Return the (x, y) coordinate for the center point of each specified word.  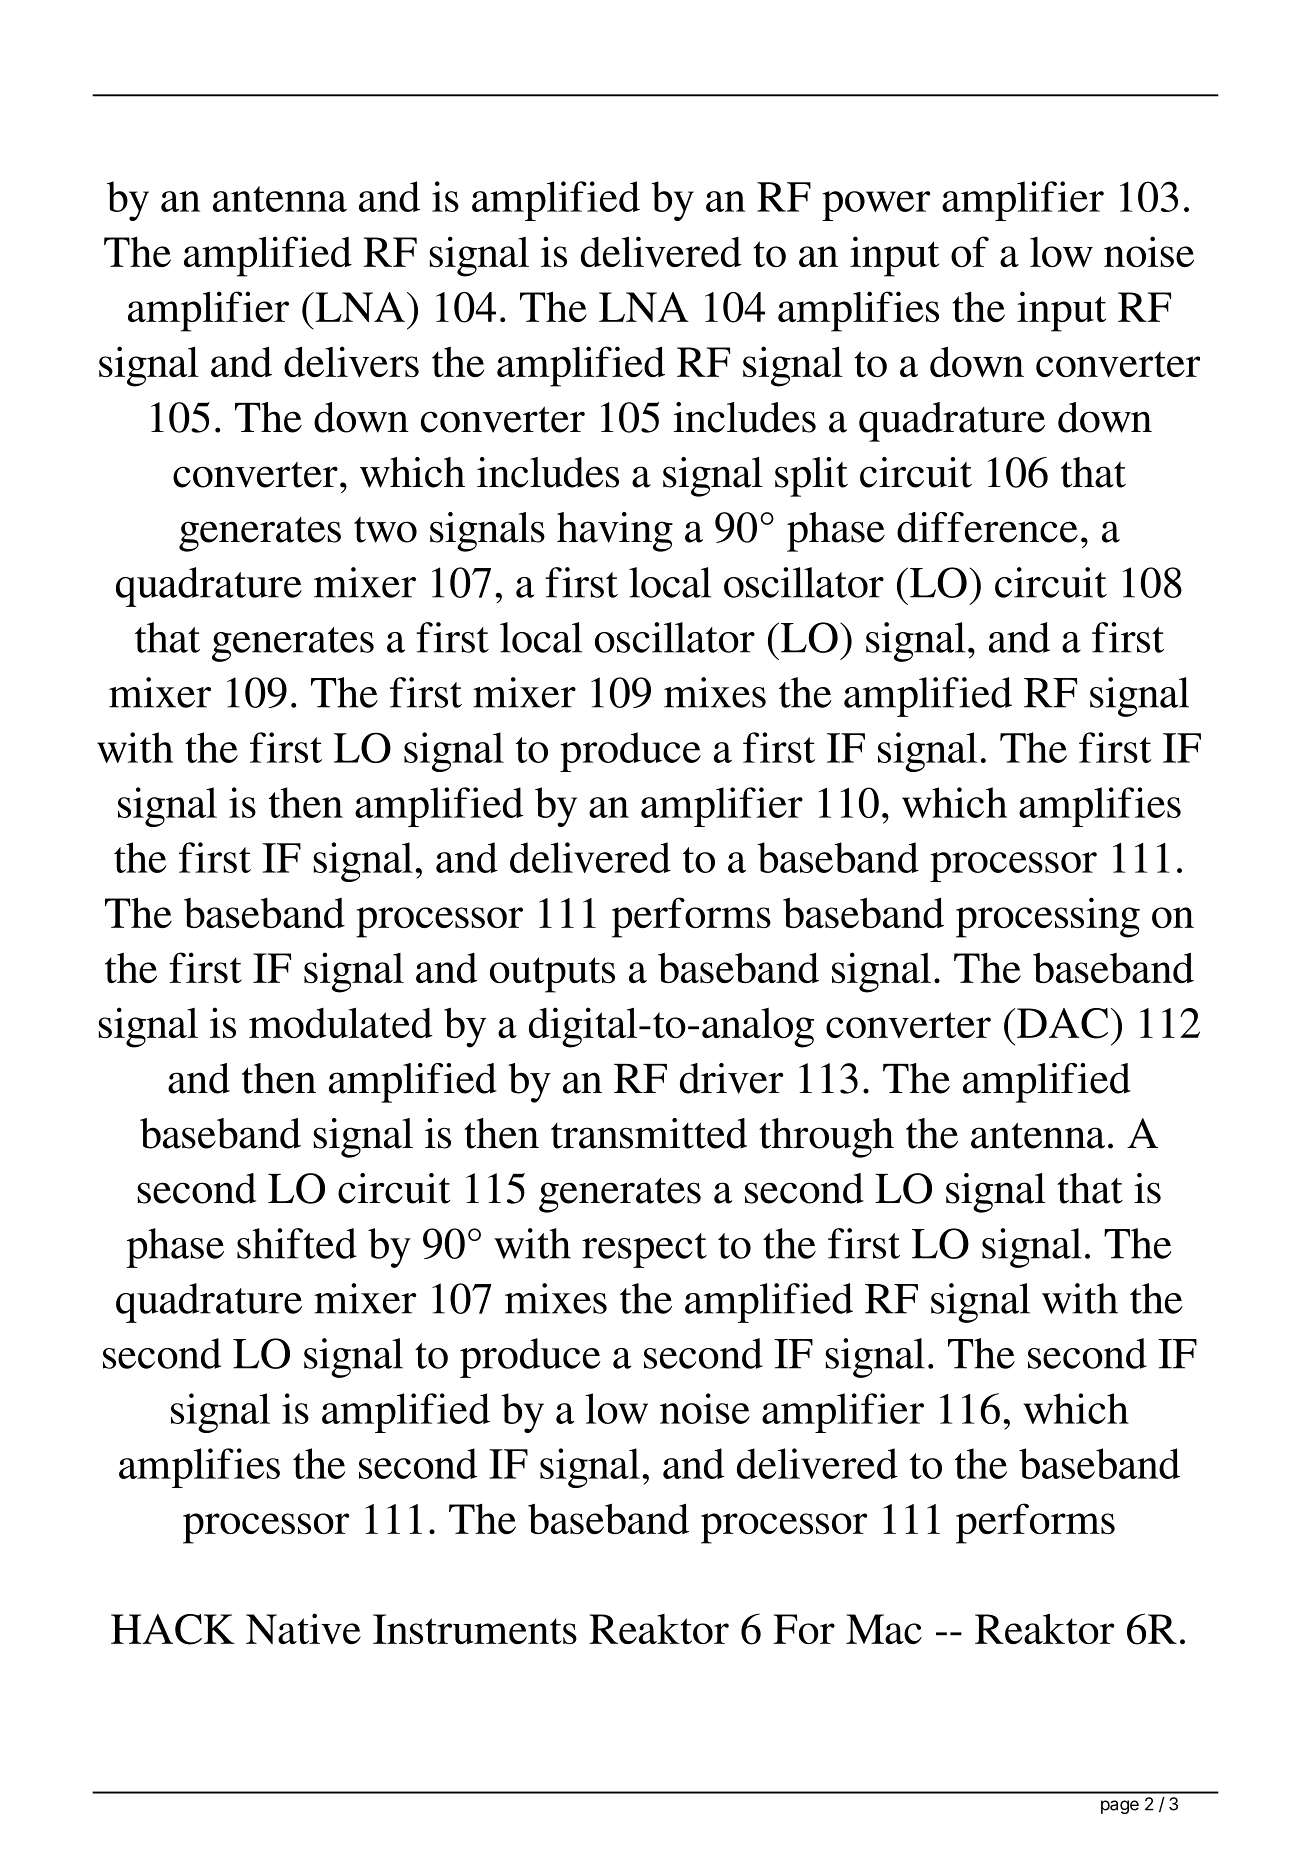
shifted (297, 1243)
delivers (351, 361)
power (876, 206)
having (615, 532)
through (826, 1138)
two (385, 530)
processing (1048, 917)
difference (987, 527)
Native (303, 1628)
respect (644, 1250)
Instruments (475, 1629)
